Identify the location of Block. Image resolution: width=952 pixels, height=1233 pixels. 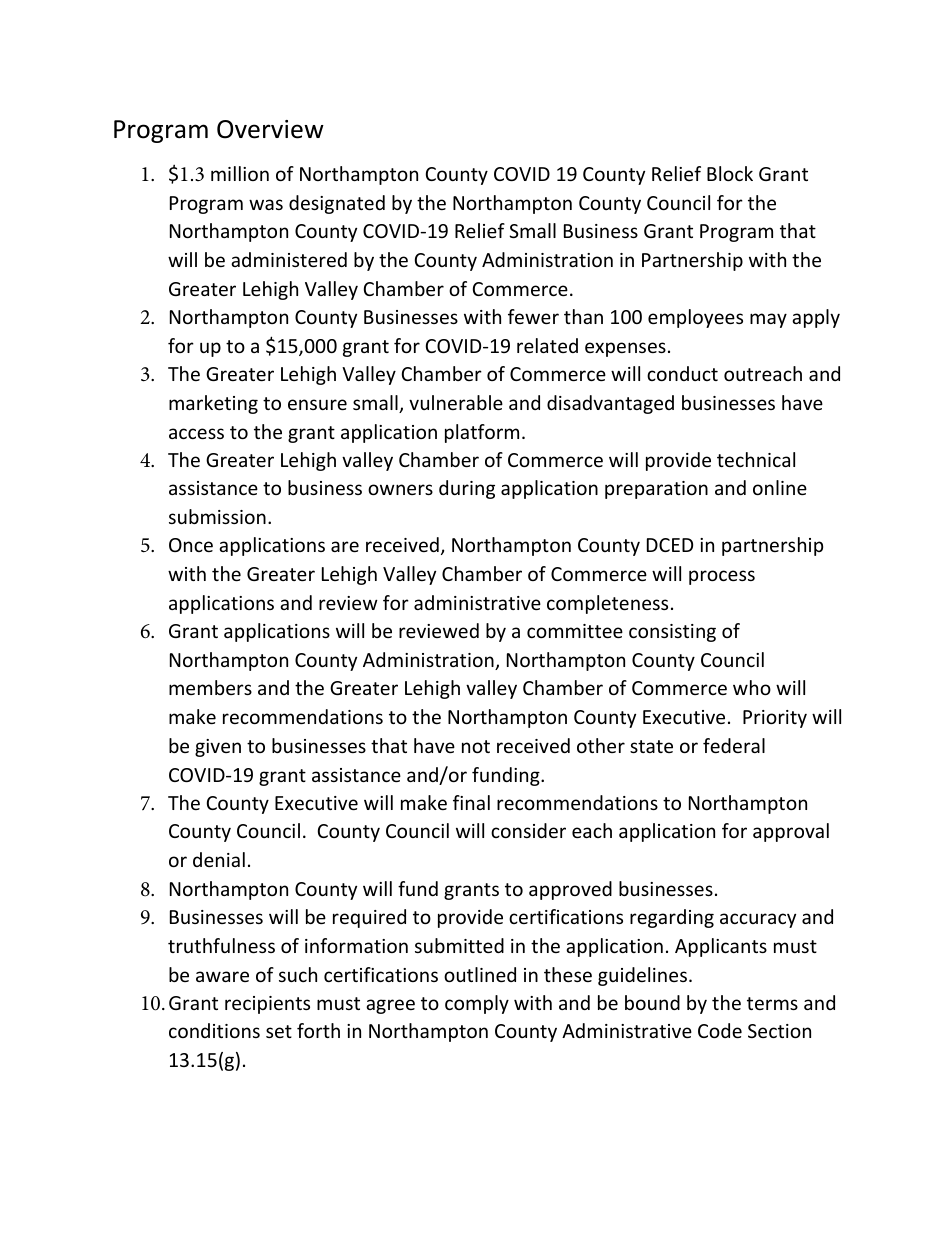
(730, 173).
